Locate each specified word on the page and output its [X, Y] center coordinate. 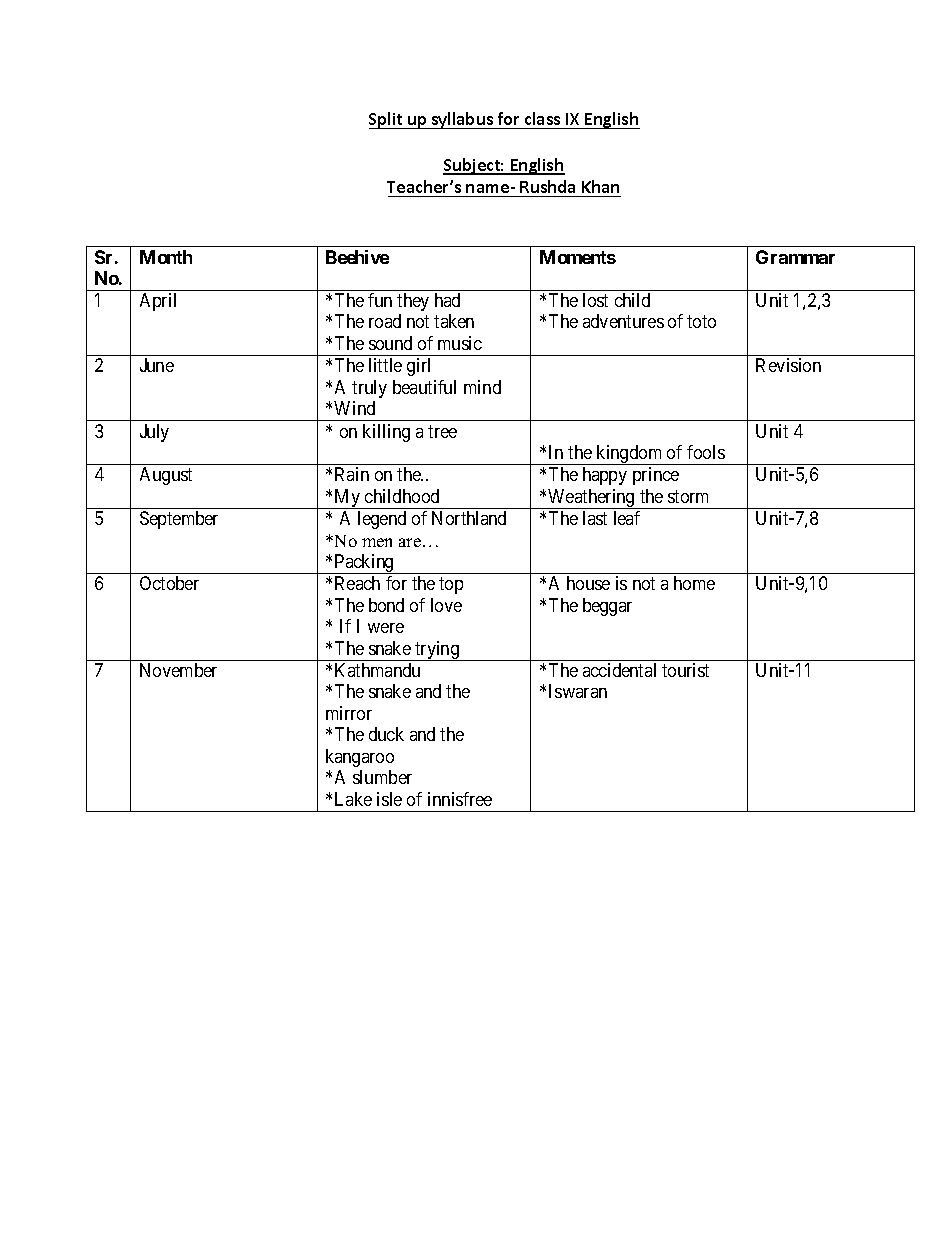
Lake [353, 799]
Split [387, 120]
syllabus [462, 120]
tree [442, 431]
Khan [600, 188]
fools [706, 452]
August [166, 476]
